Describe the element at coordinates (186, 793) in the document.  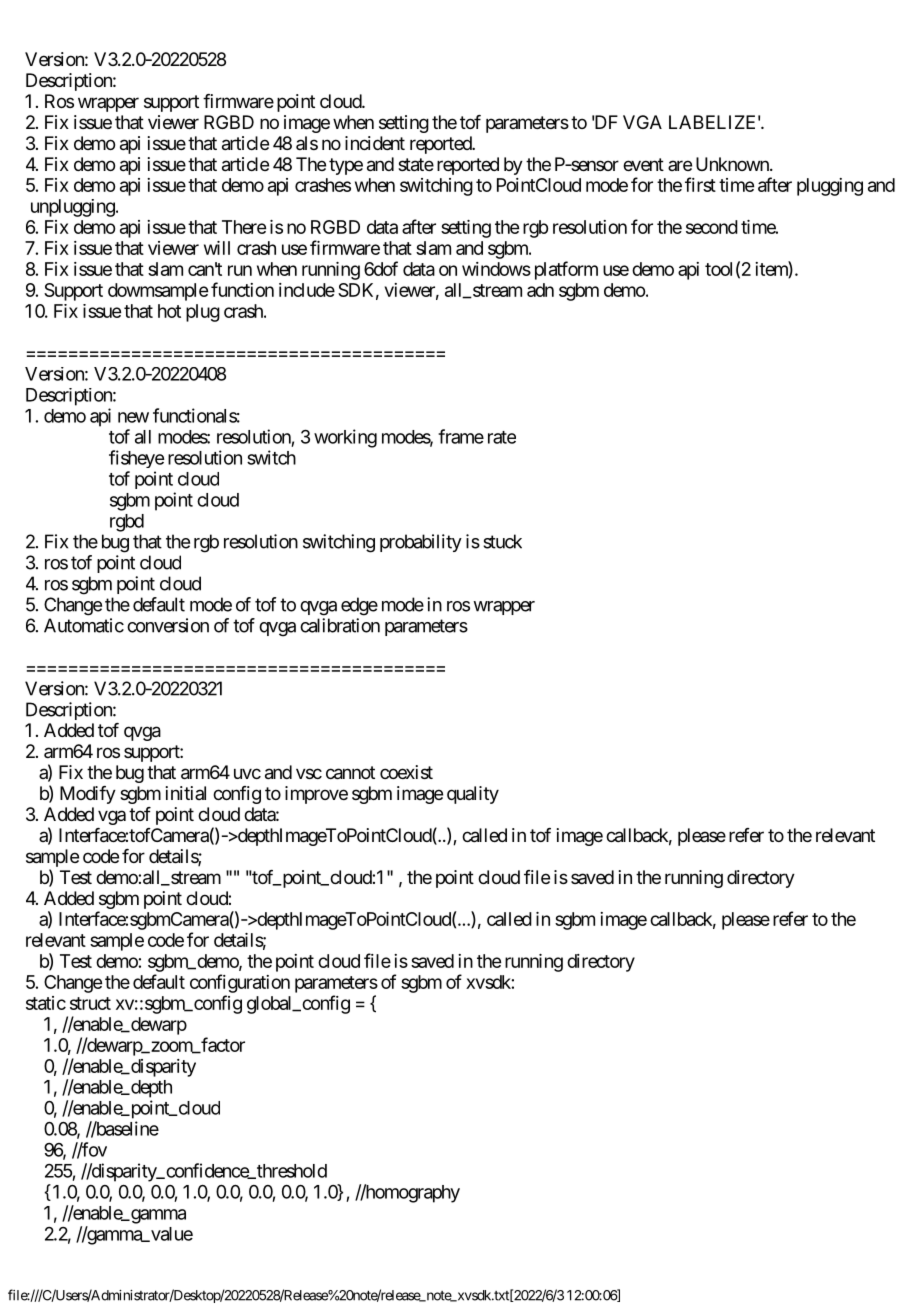
I see `initial` at that location.
